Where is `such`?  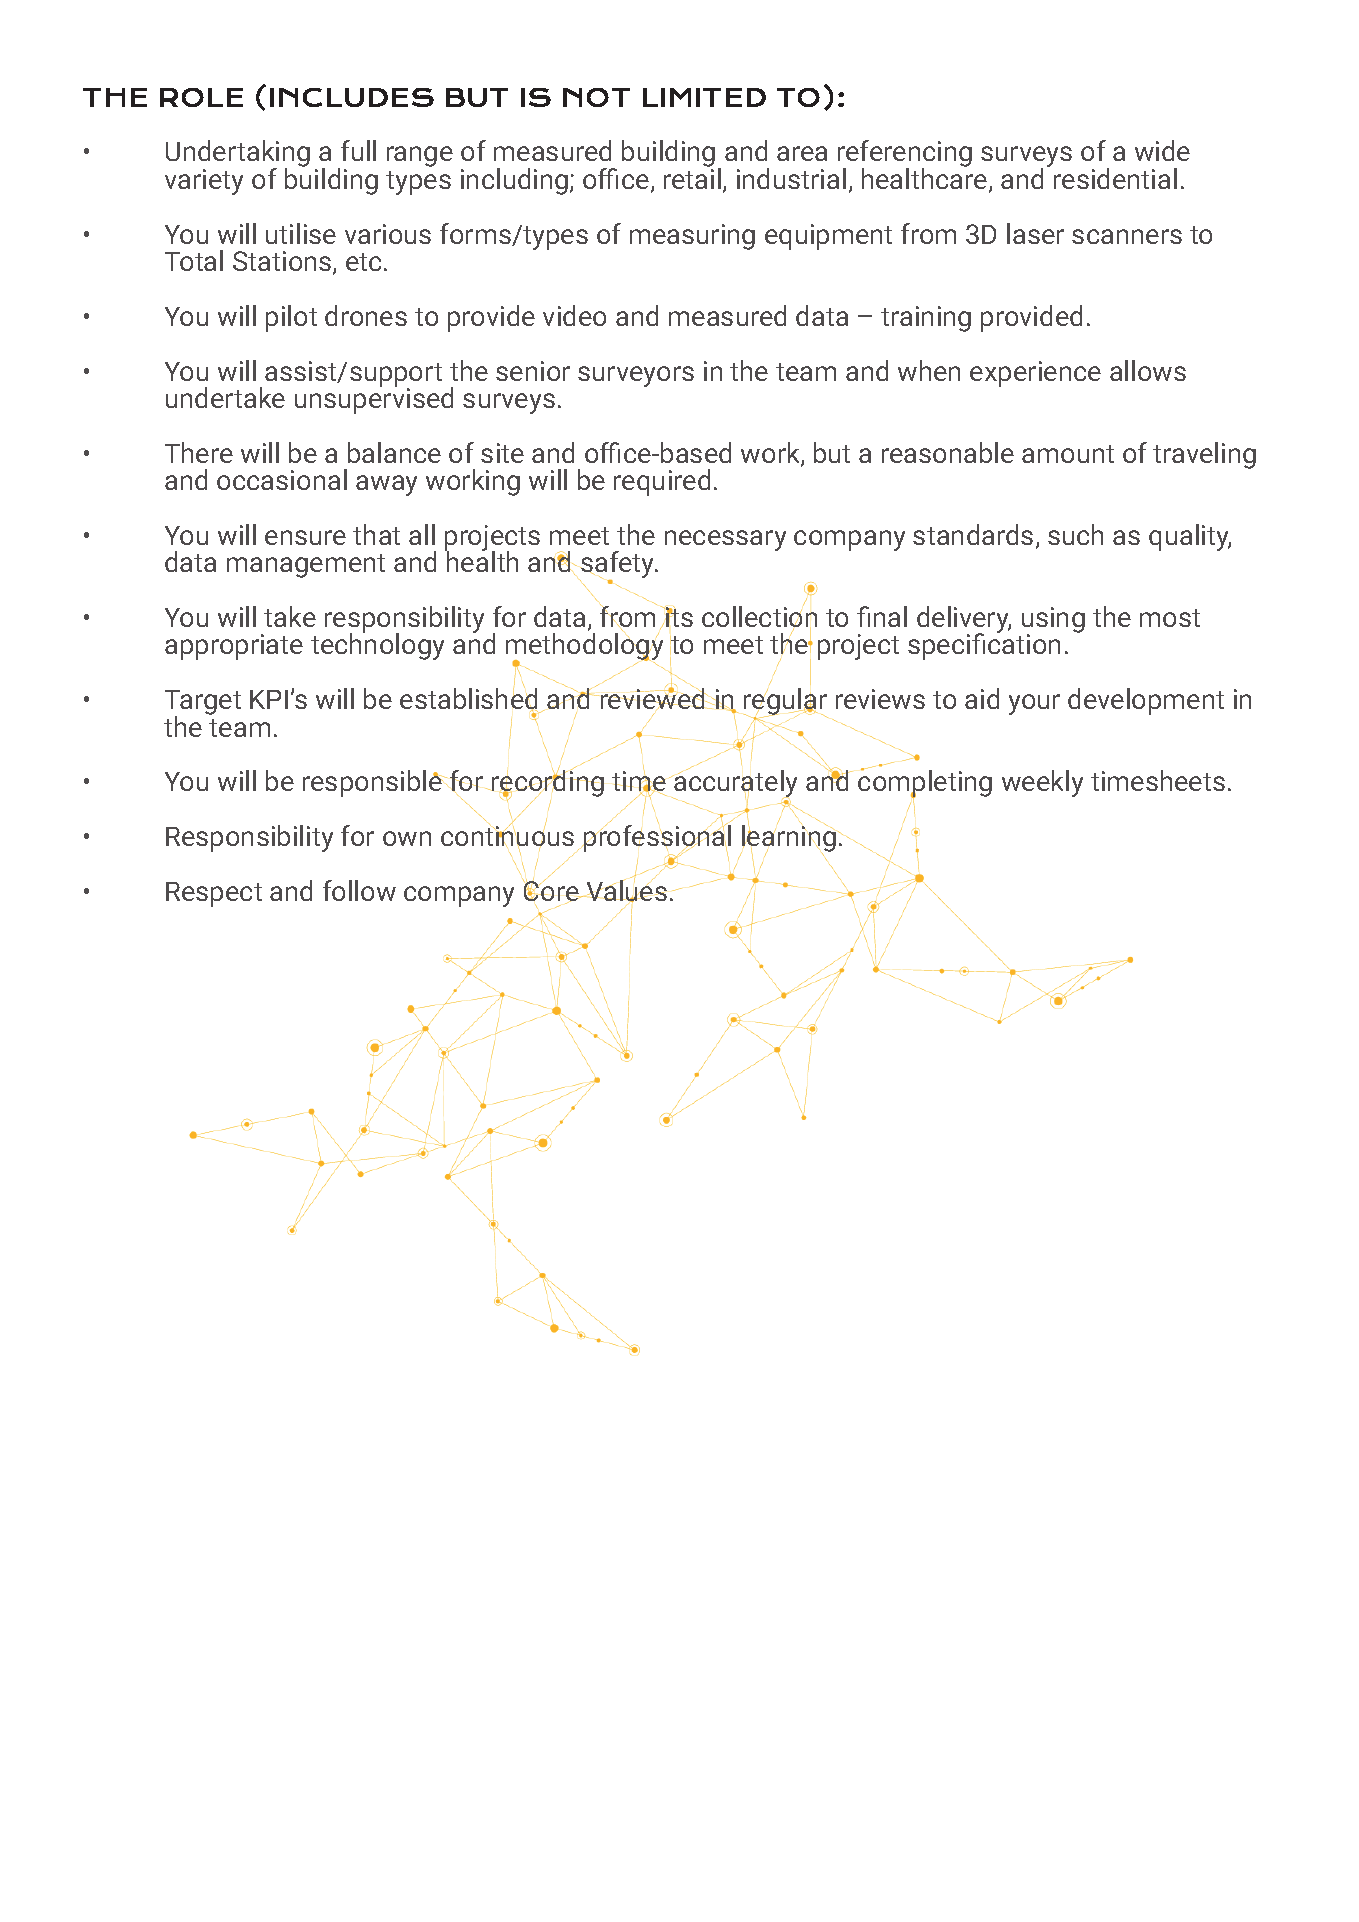
such is located at coordinates (1075, 534).
